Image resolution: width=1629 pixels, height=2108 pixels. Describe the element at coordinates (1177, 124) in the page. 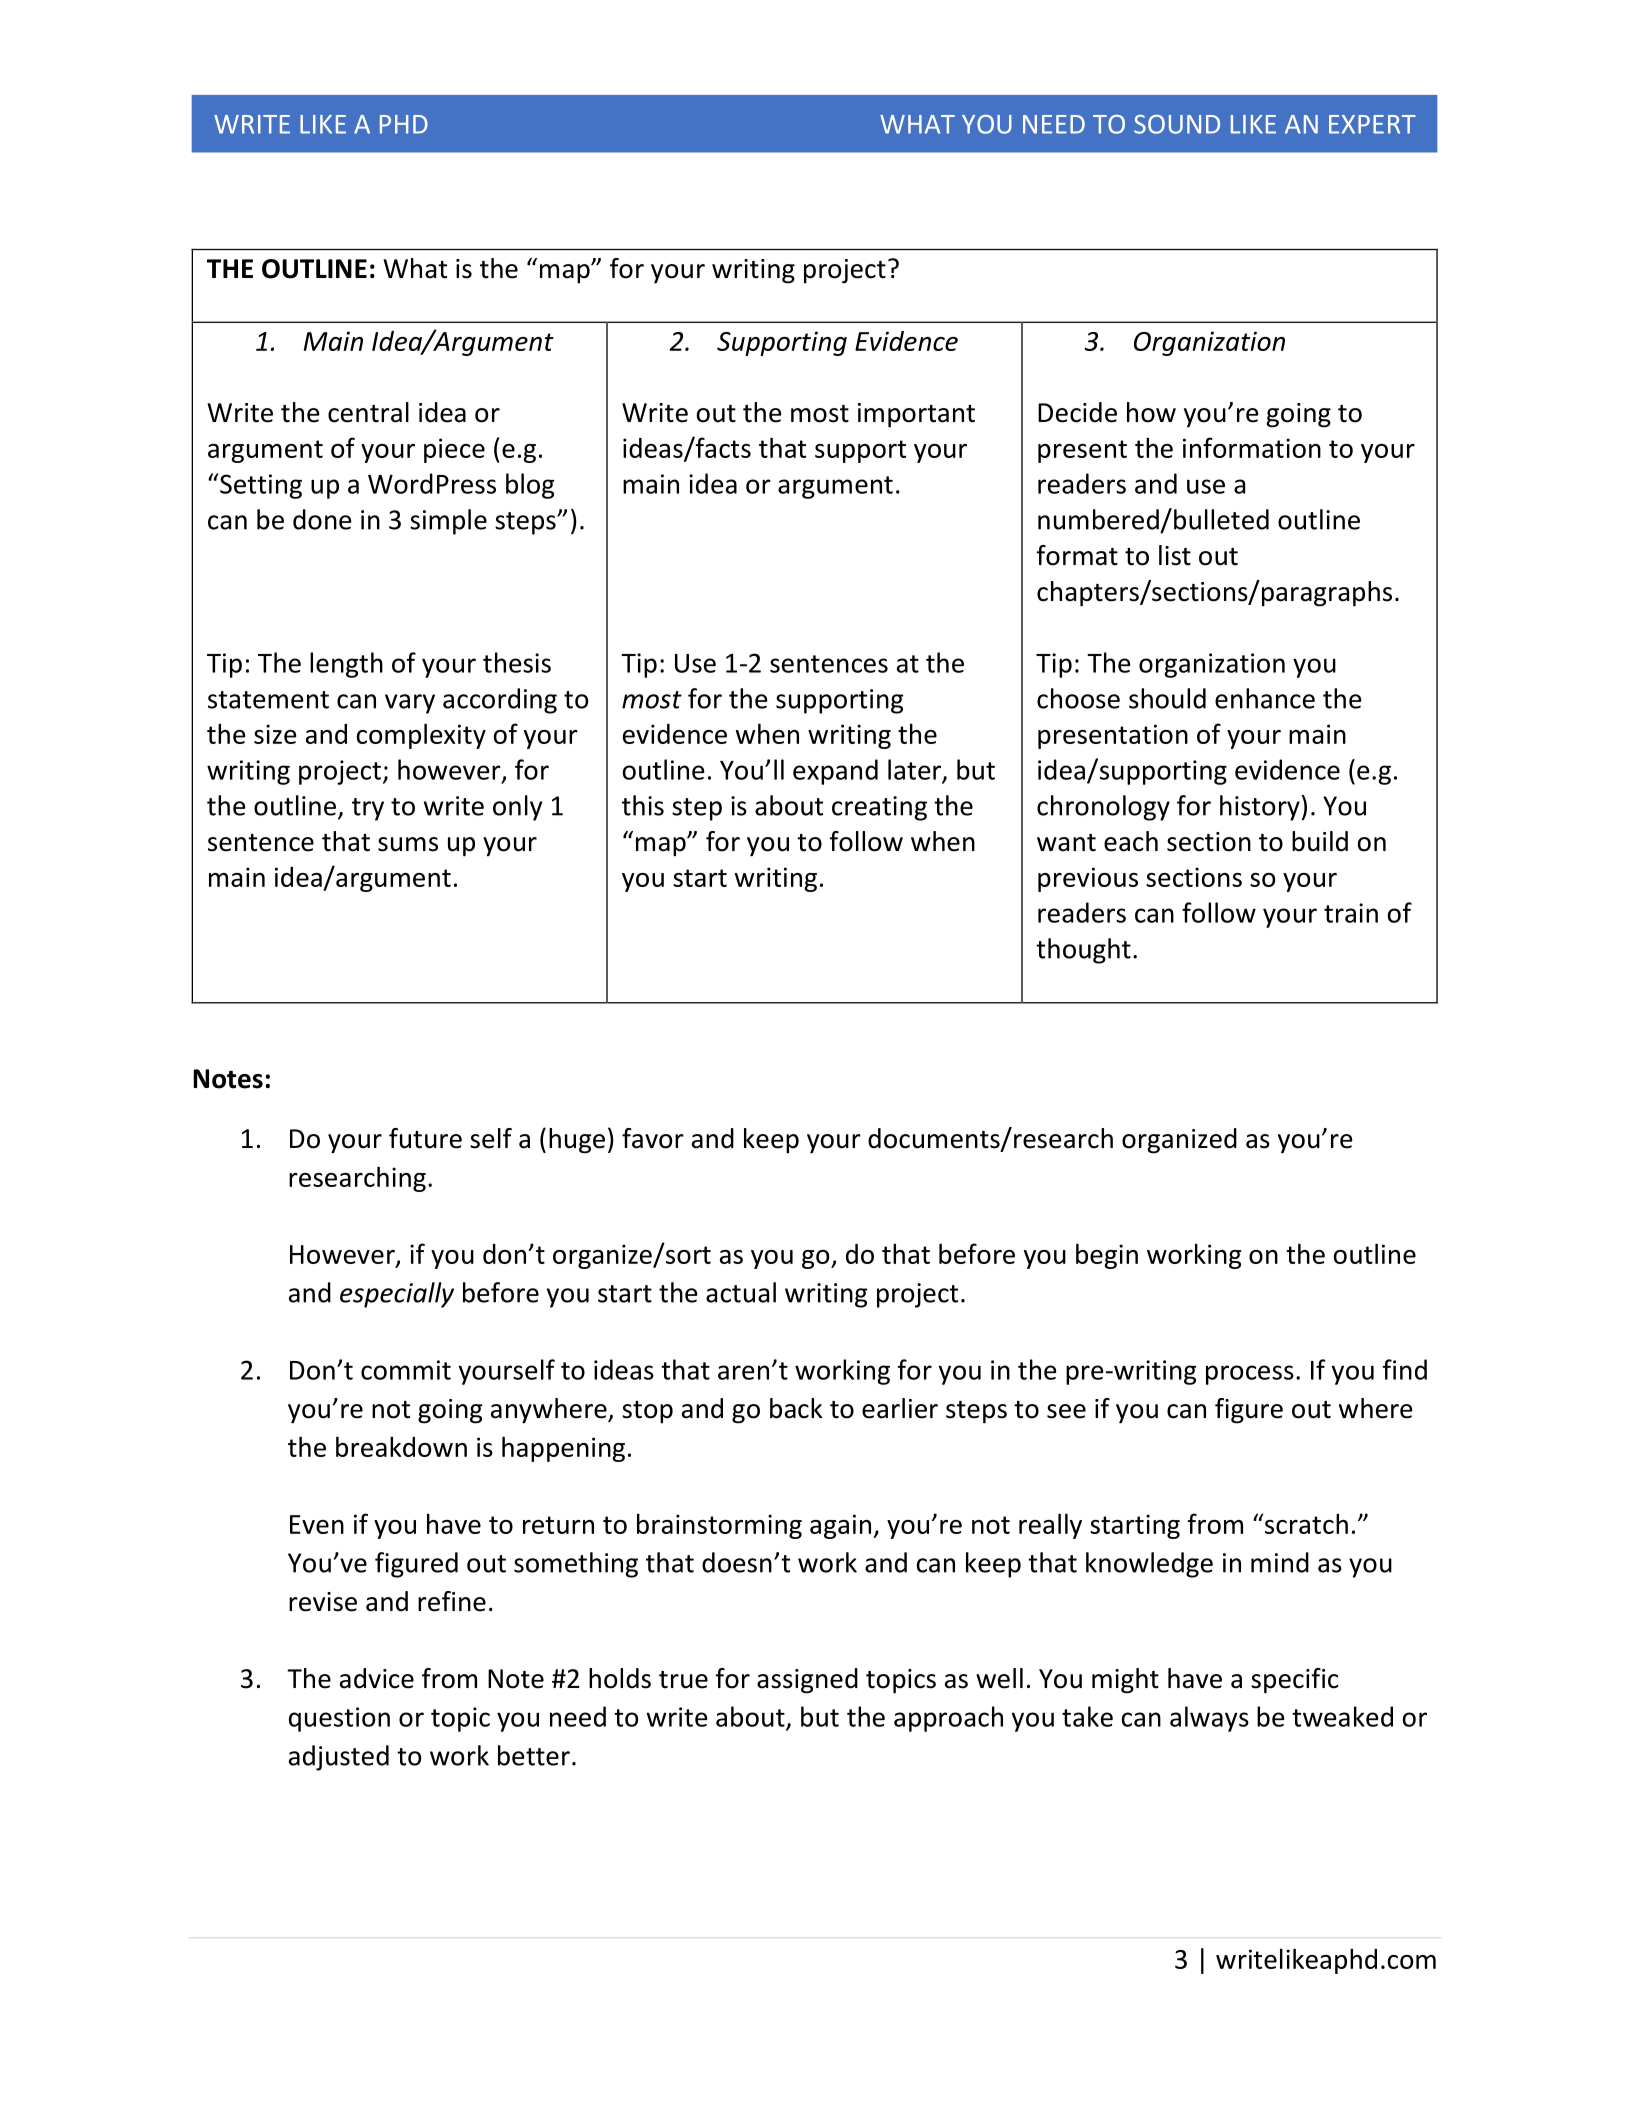

I see `SOUND` at that location.
